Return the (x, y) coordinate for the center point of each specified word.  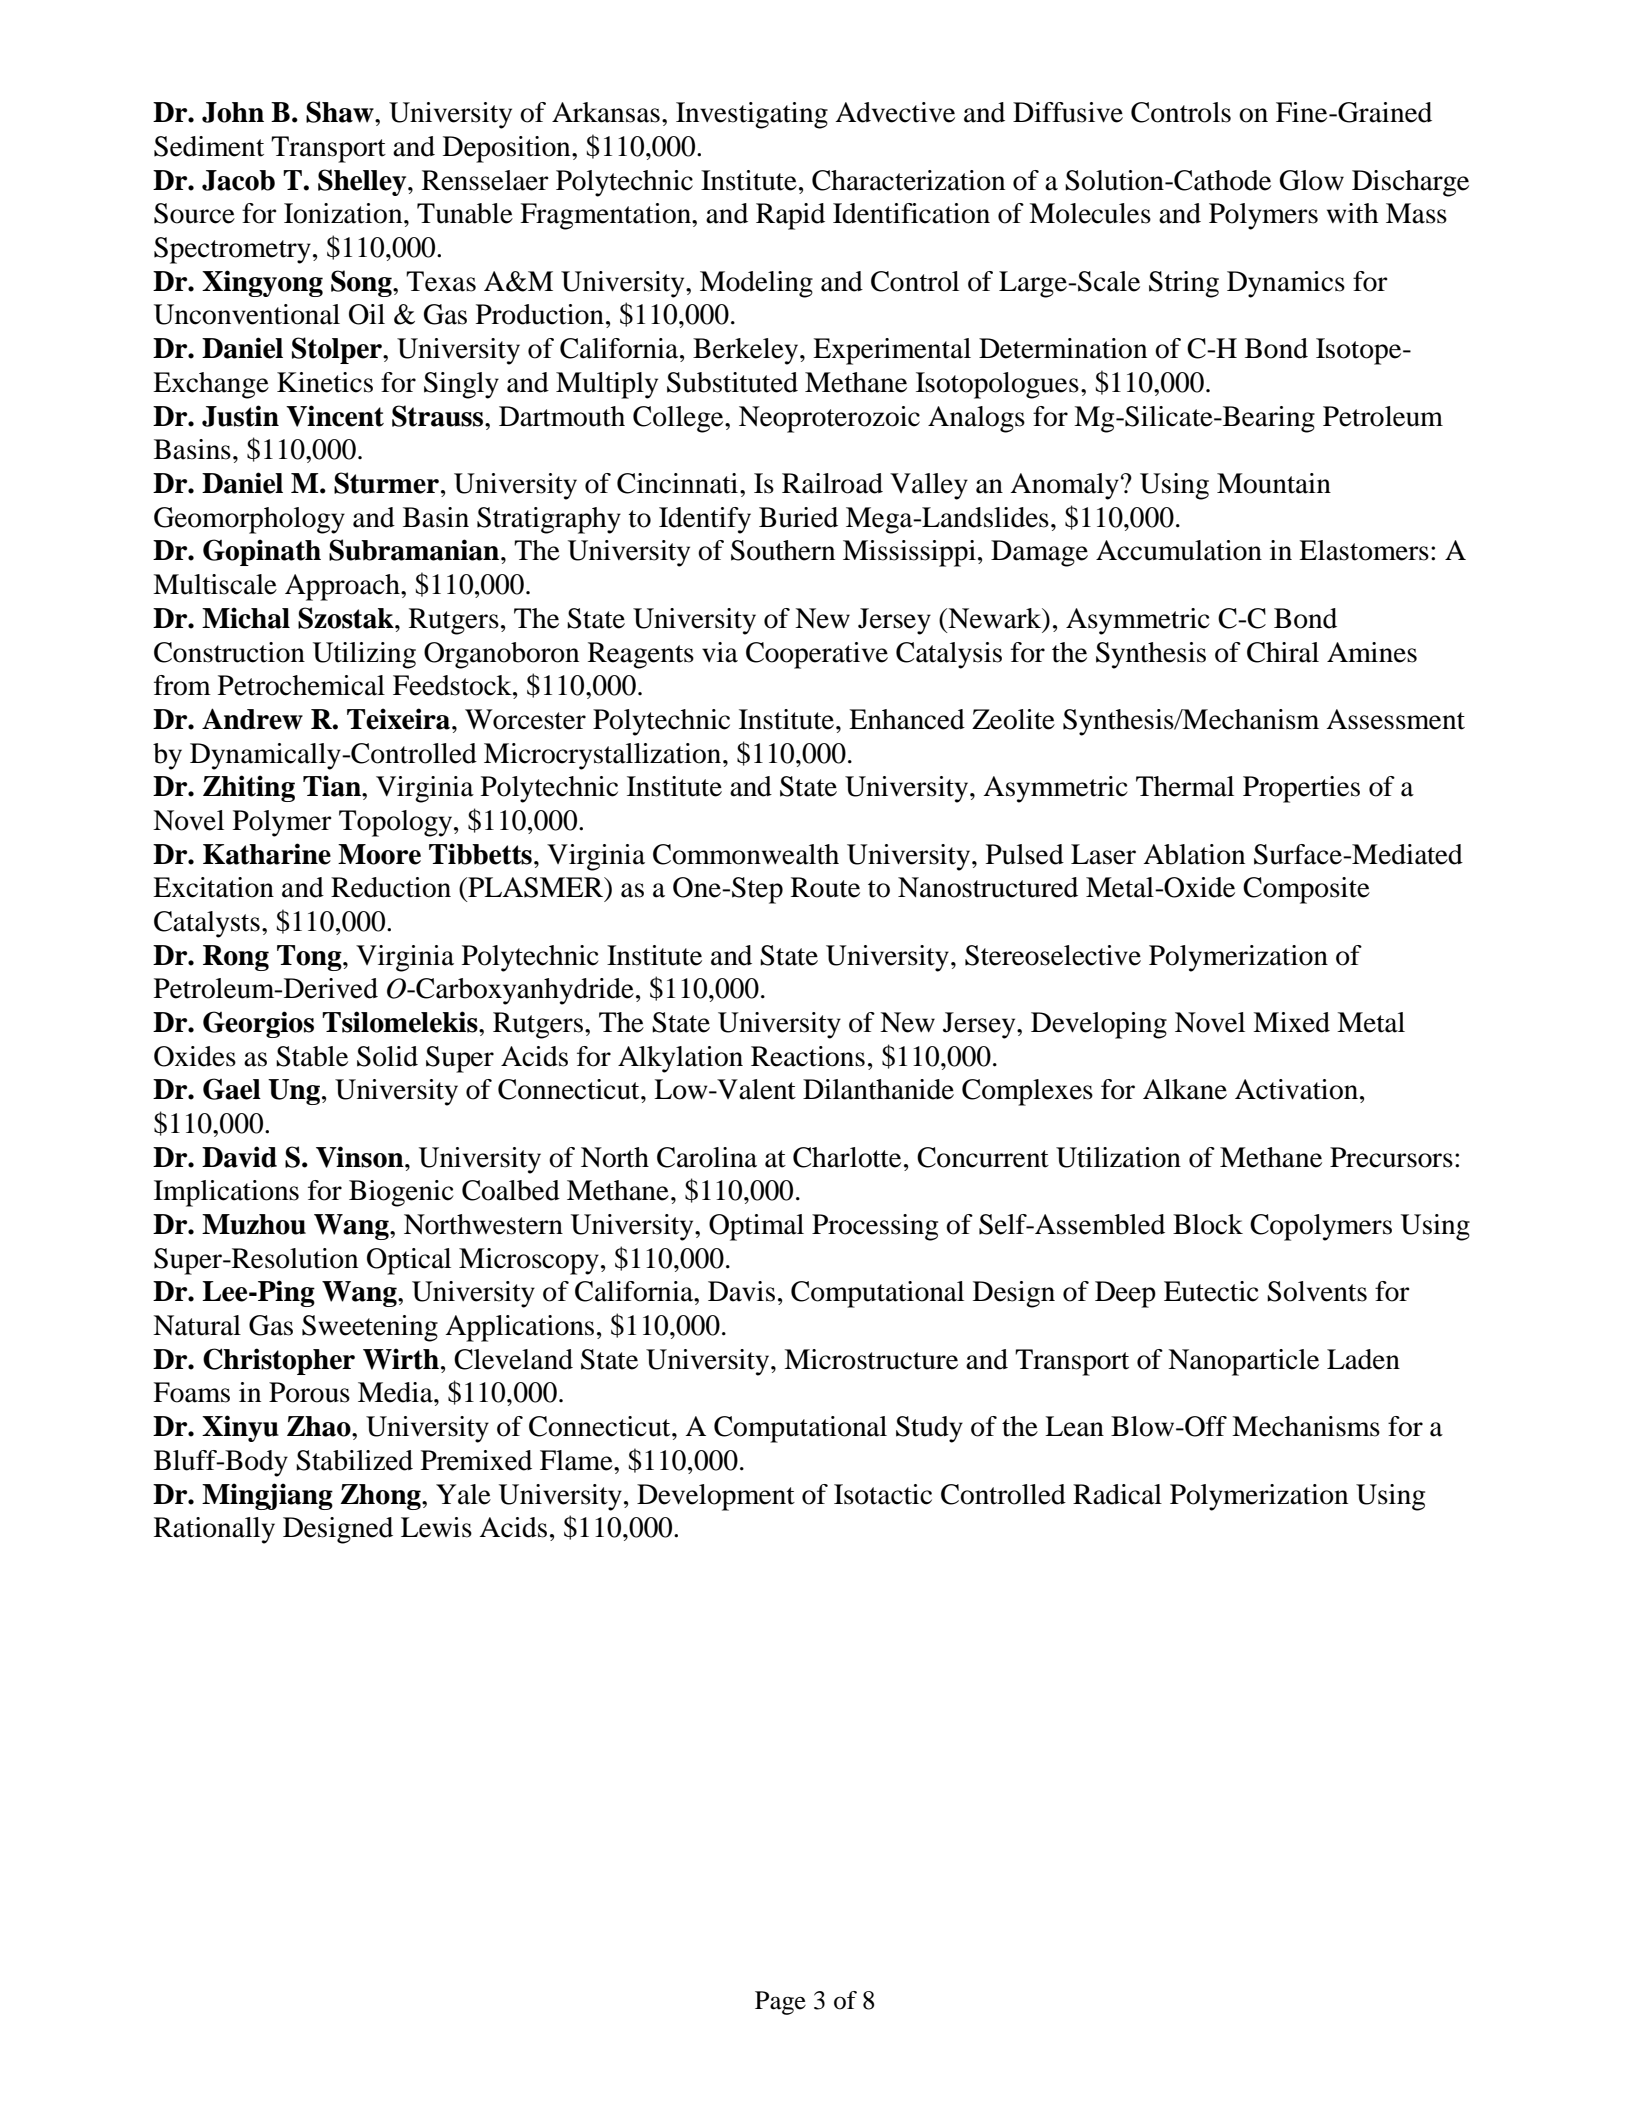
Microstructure (871, 1359)
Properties (1301, 789)
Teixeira (400, 719)
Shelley (363, 182)
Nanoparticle (1243, 1362)
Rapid (790, 216)
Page (780, 2003)
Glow (1312, 180)
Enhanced (907, 719)
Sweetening (370, 1328)
